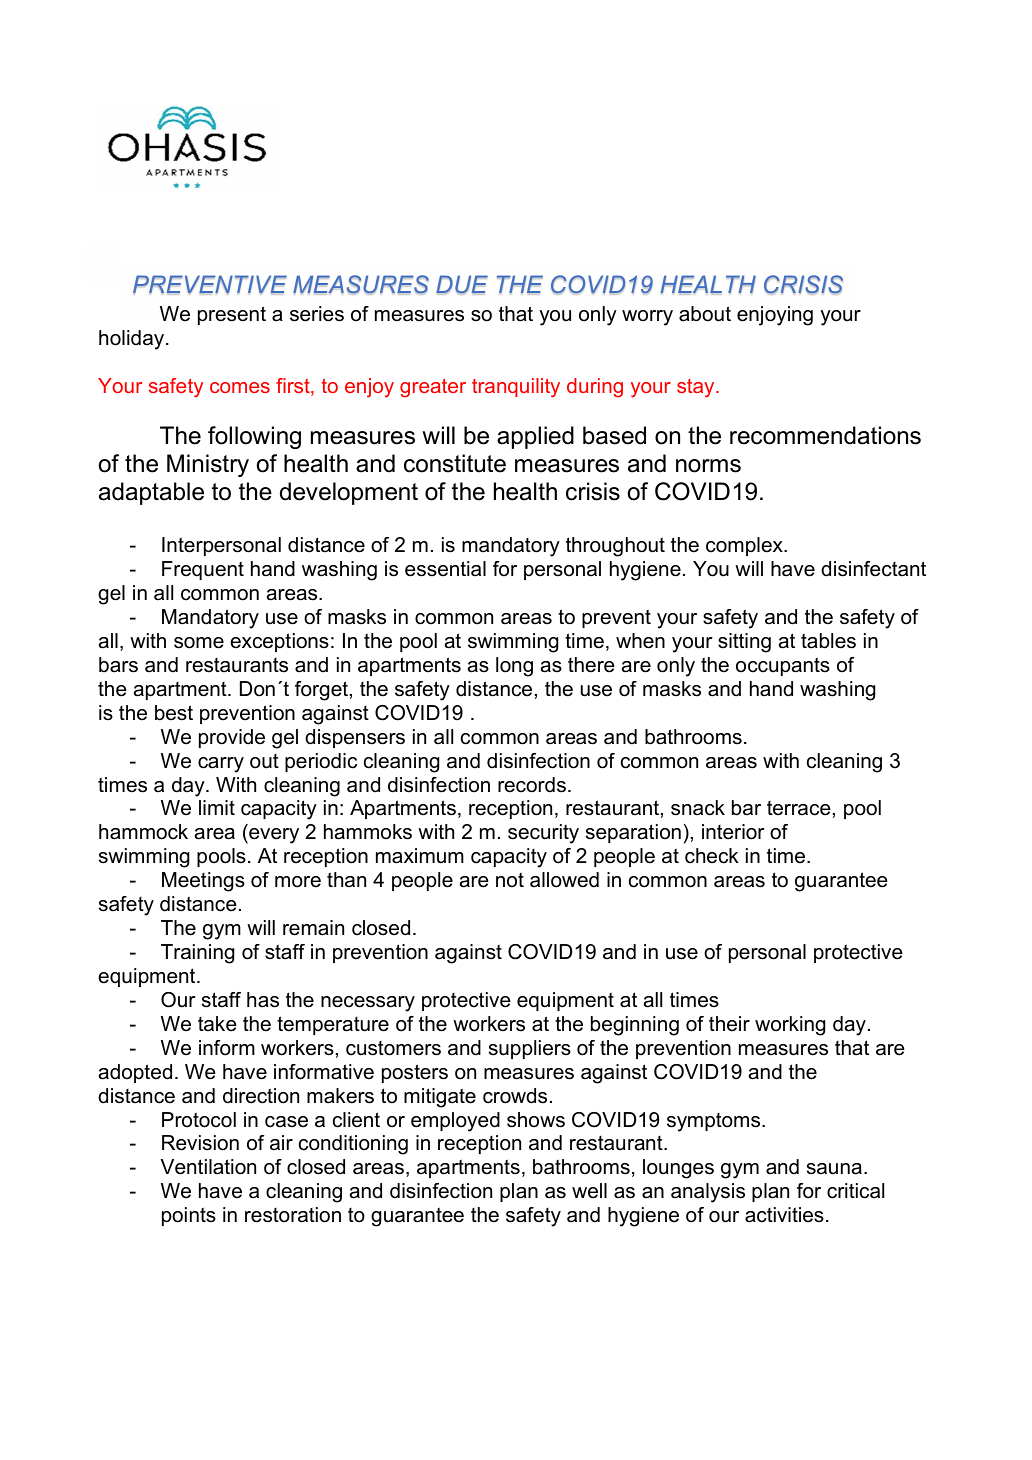 This page has height=1460, width=1032. What do you see at coordinates (232, 315) in the page?
I see `present` at bounding box center [232, 315].
